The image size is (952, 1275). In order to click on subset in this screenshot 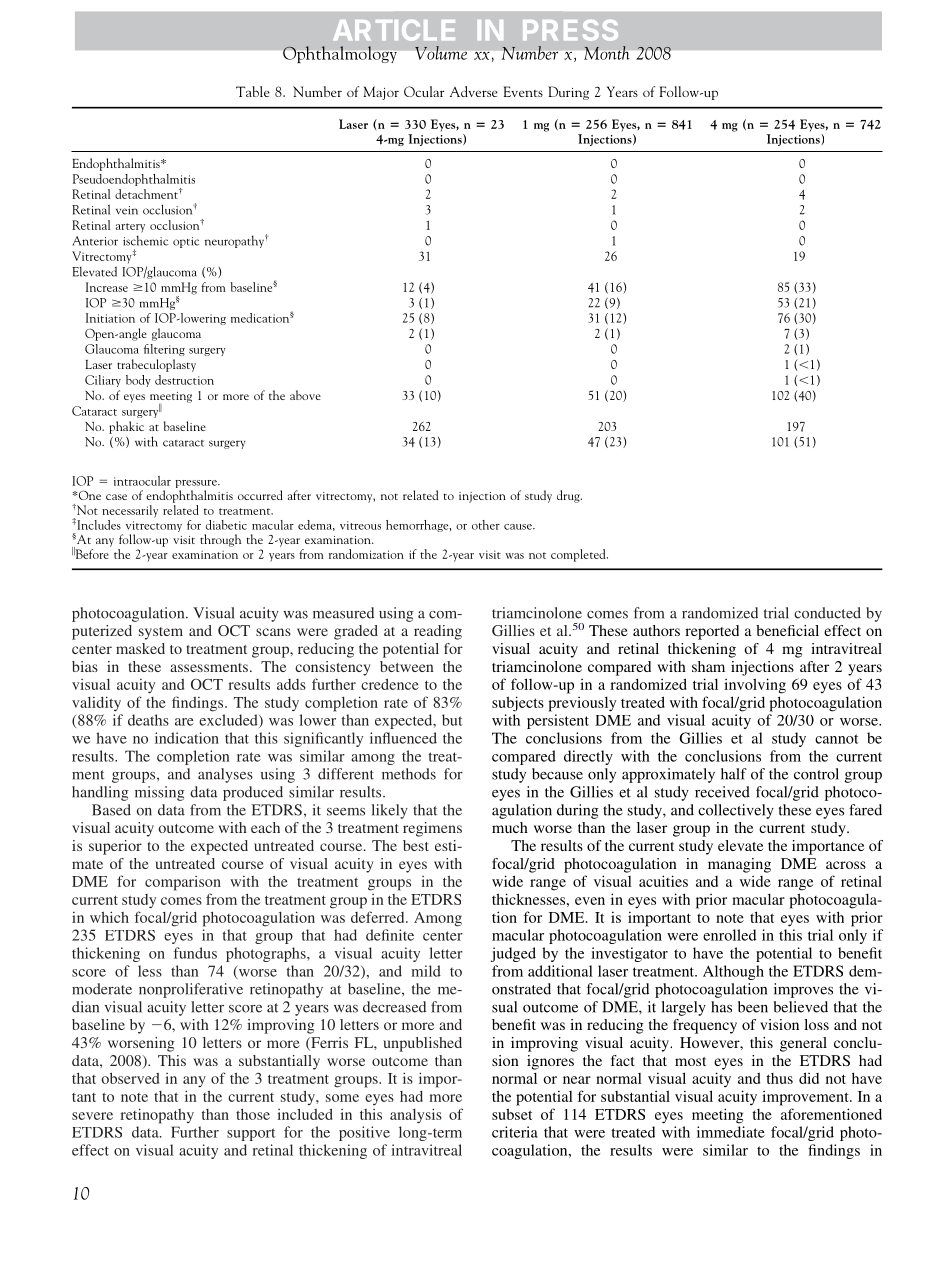, I will do `click(512, 1114)`.
